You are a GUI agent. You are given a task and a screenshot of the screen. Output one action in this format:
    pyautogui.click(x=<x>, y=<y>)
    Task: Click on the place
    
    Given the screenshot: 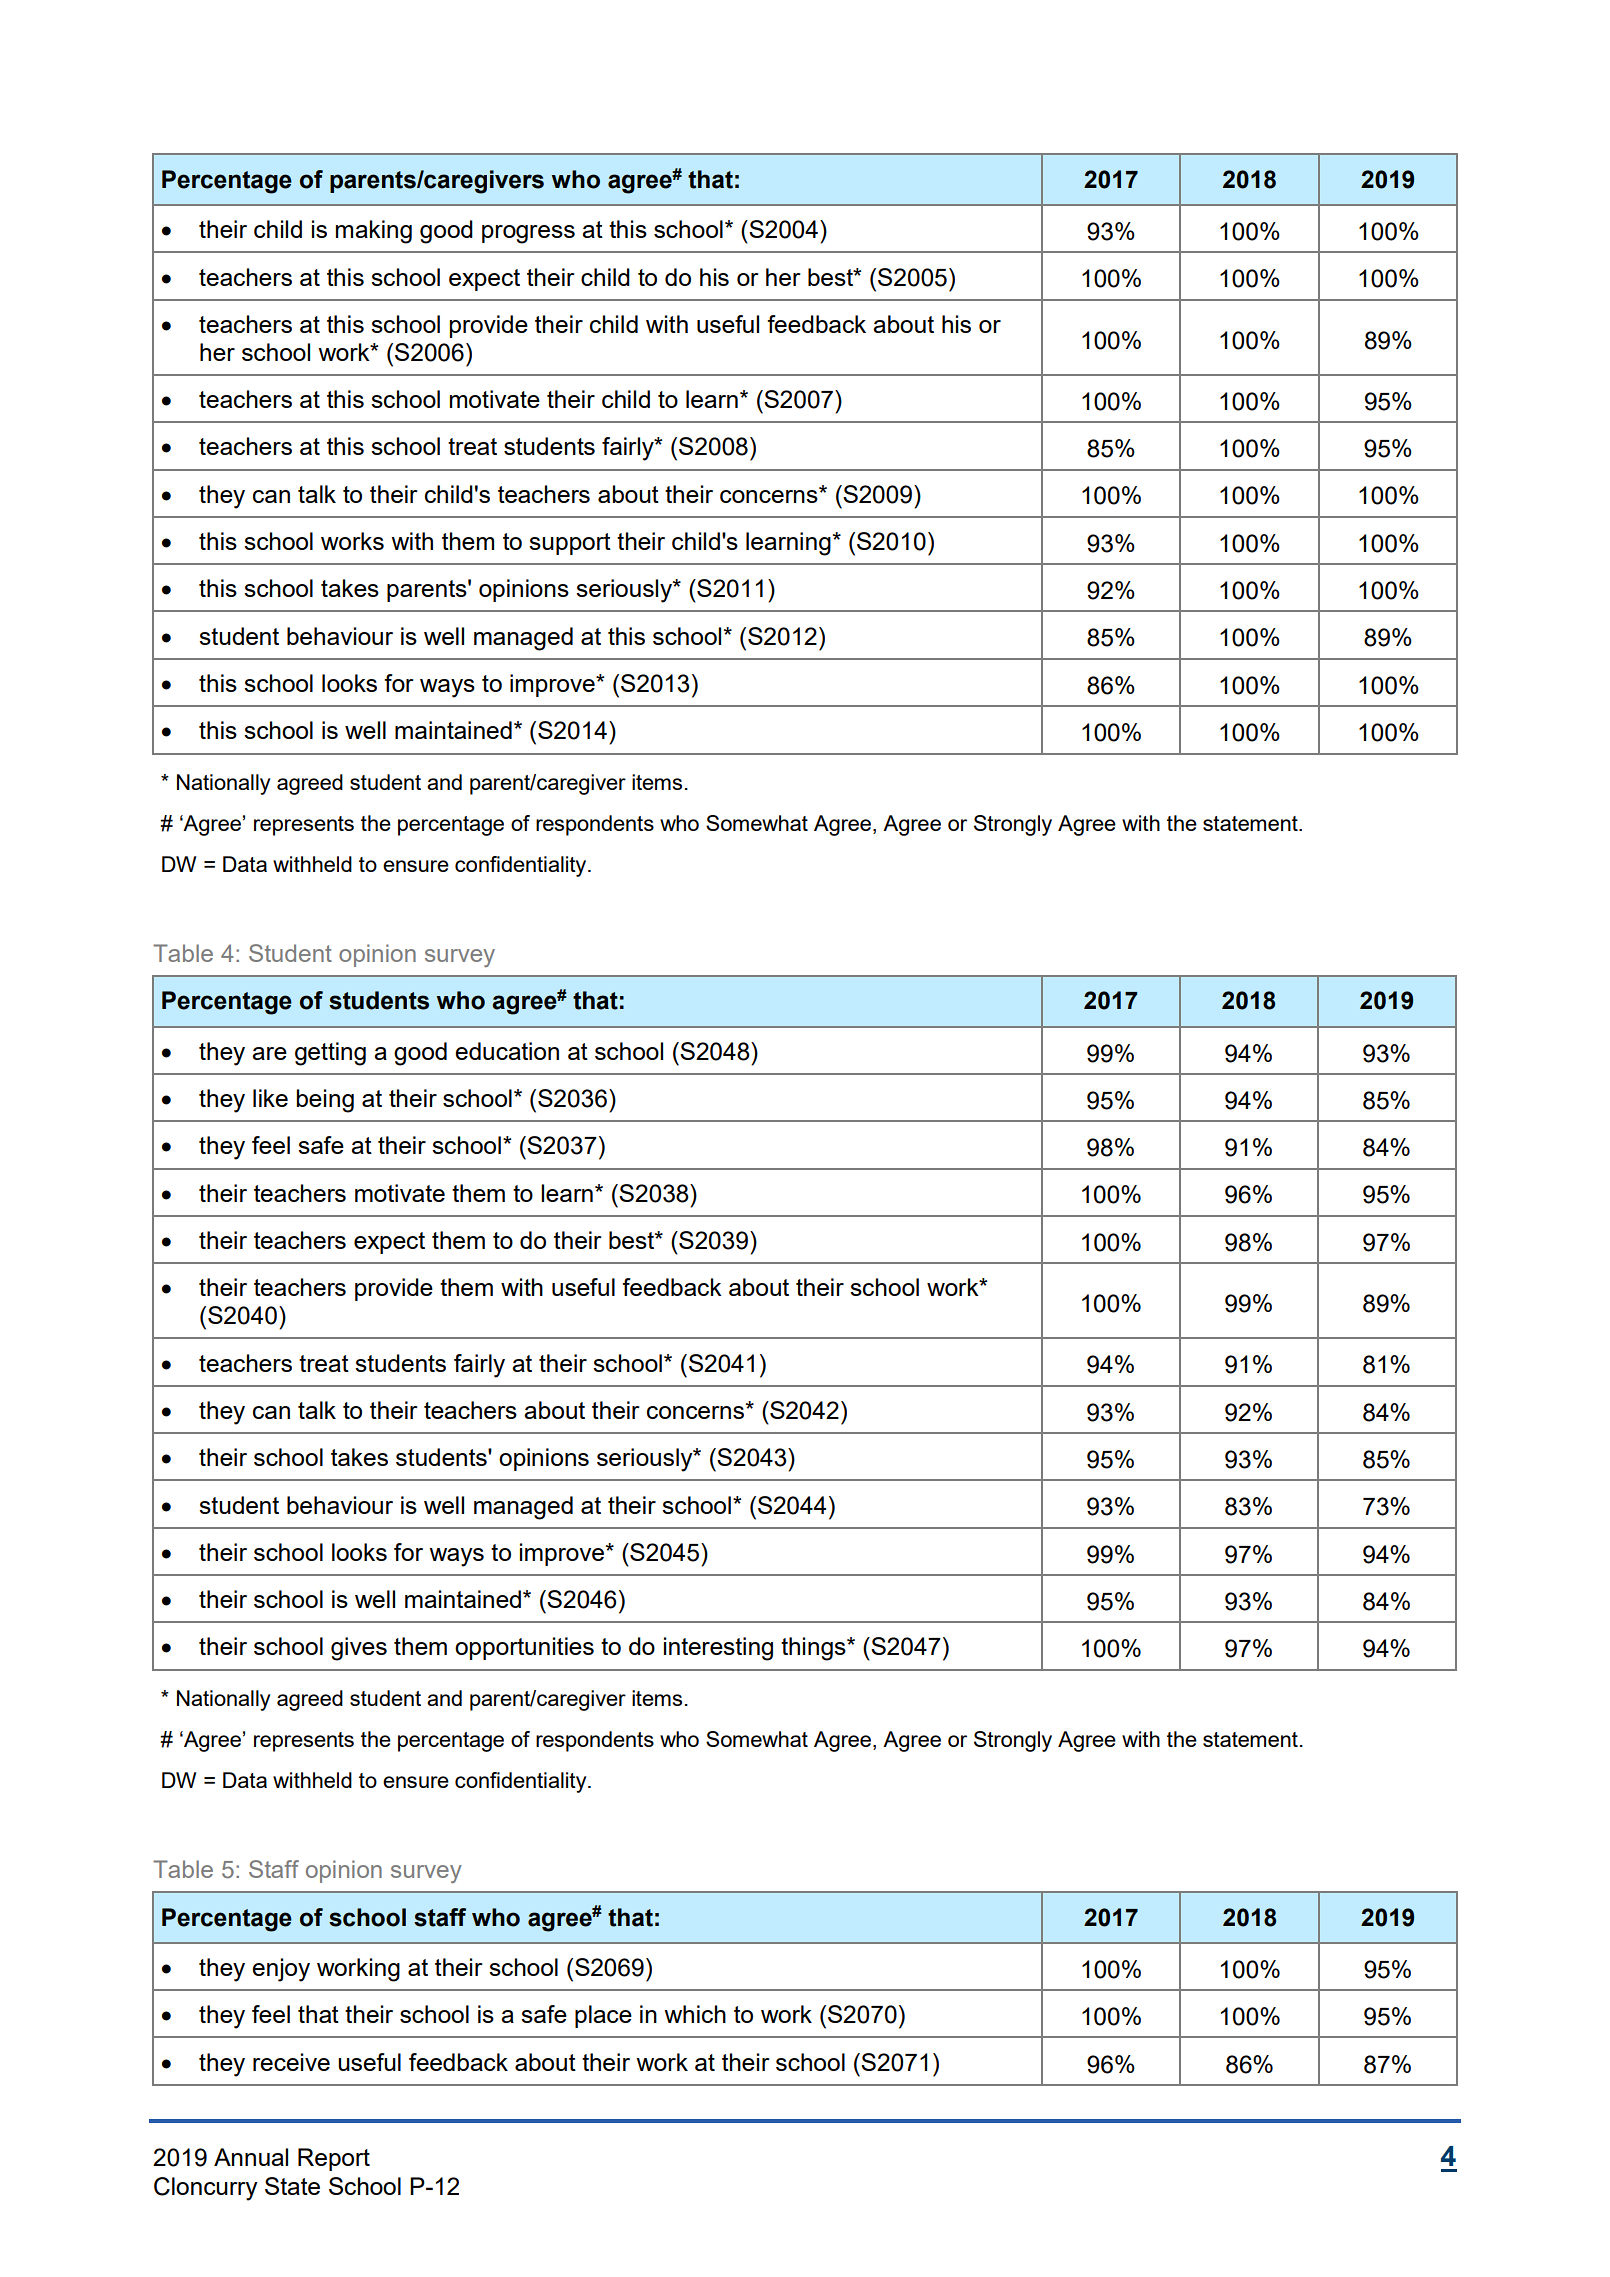 What is the action you would take?
    pyautogui.click(x=603, y=2016)
